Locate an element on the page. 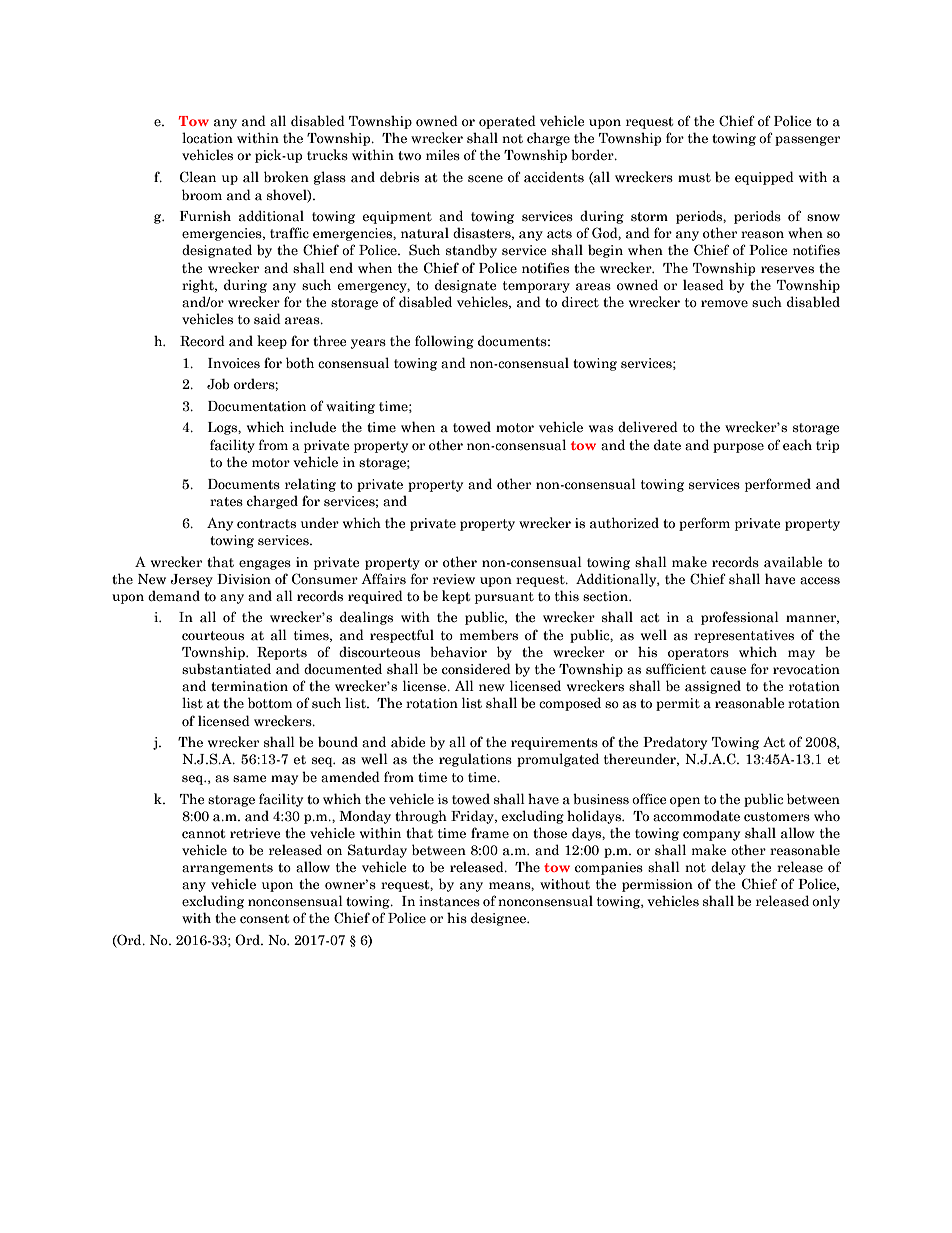  review is located at coordinates (454, 579).
